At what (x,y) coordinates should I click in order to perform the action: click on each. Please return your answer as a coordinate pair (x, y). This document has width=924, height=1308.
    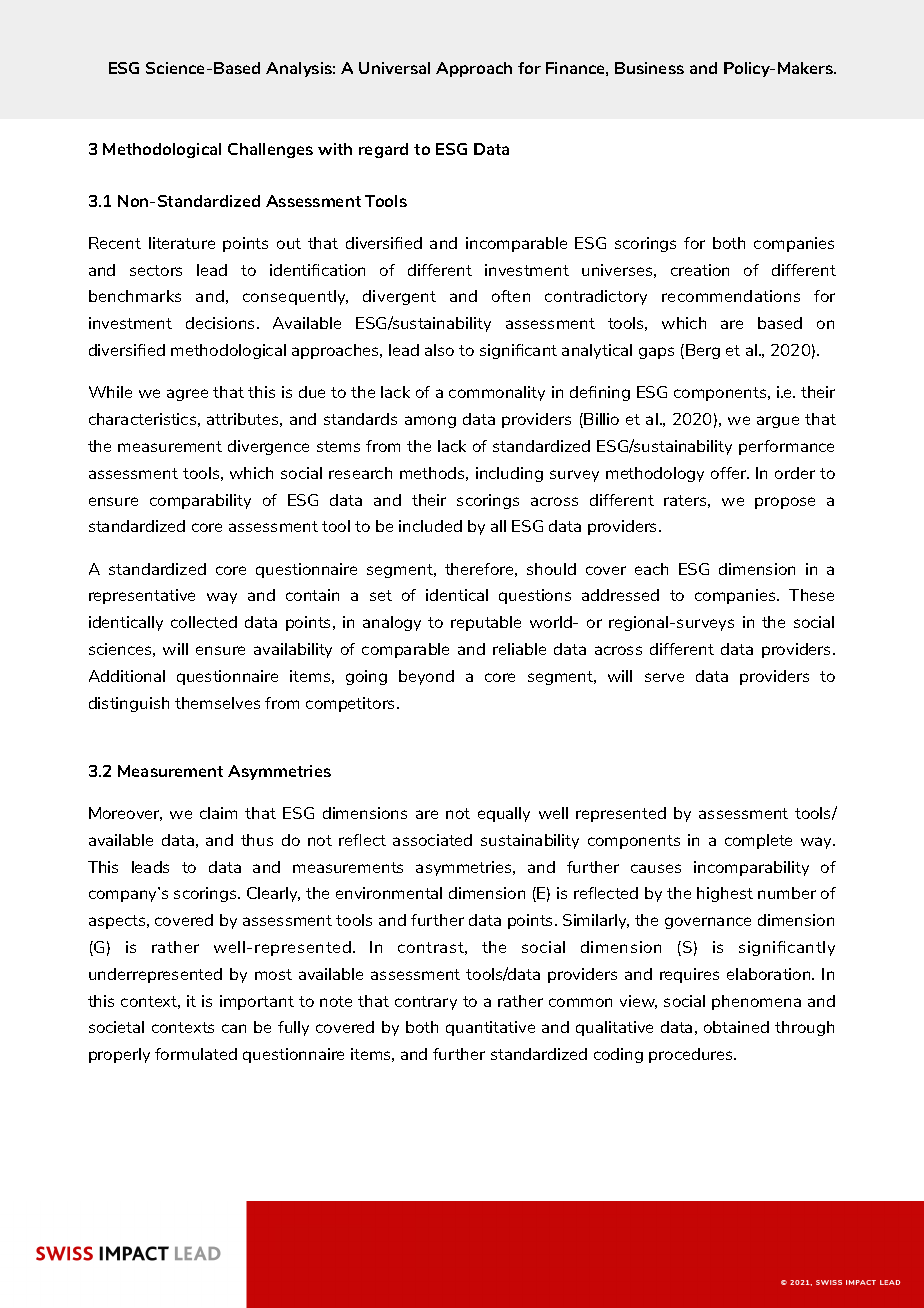
    Looking at the image, I should click on (651, 569).
